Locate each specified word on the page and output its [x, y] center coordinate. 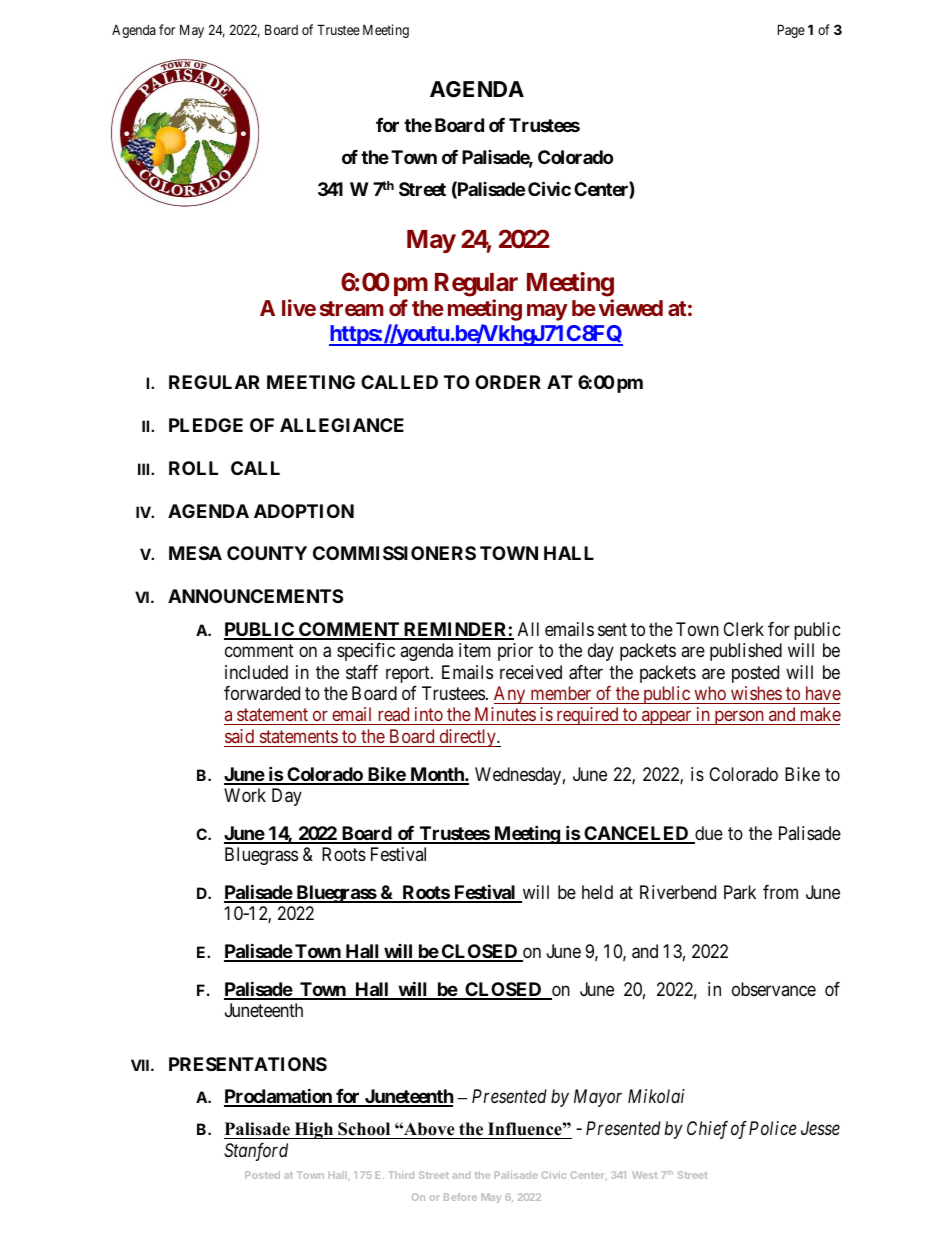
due [708, 834]
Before [460, 1197]
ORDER [508, 382]
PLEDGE [206, 425]
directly [467, 738]
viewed [630, 307]
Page [791, 31]
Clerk [743, 629]
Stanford [256, 1152]
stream [352, 308]
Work [245, 795]
